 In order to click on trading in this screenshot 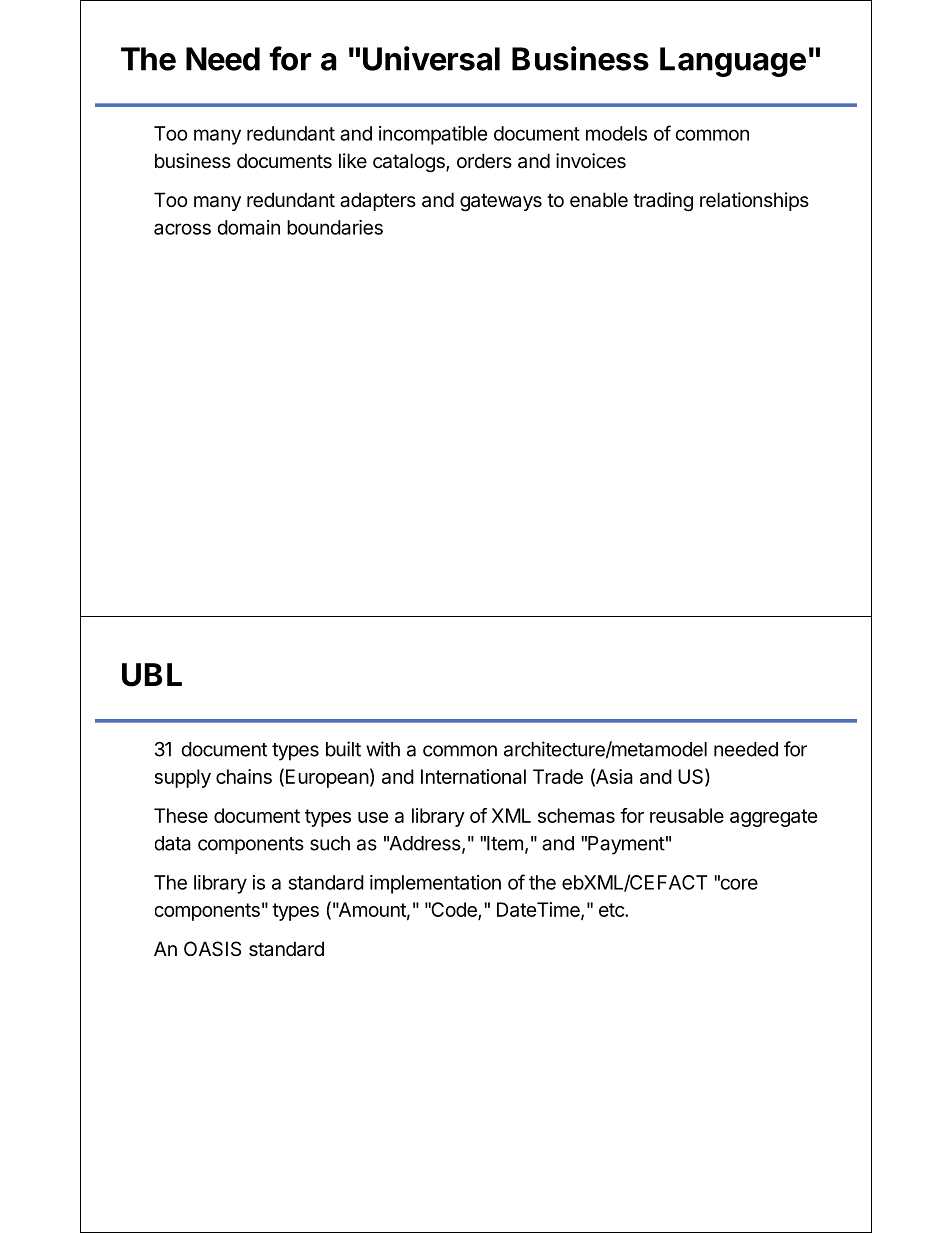, I will do `click(663, 202)`.
